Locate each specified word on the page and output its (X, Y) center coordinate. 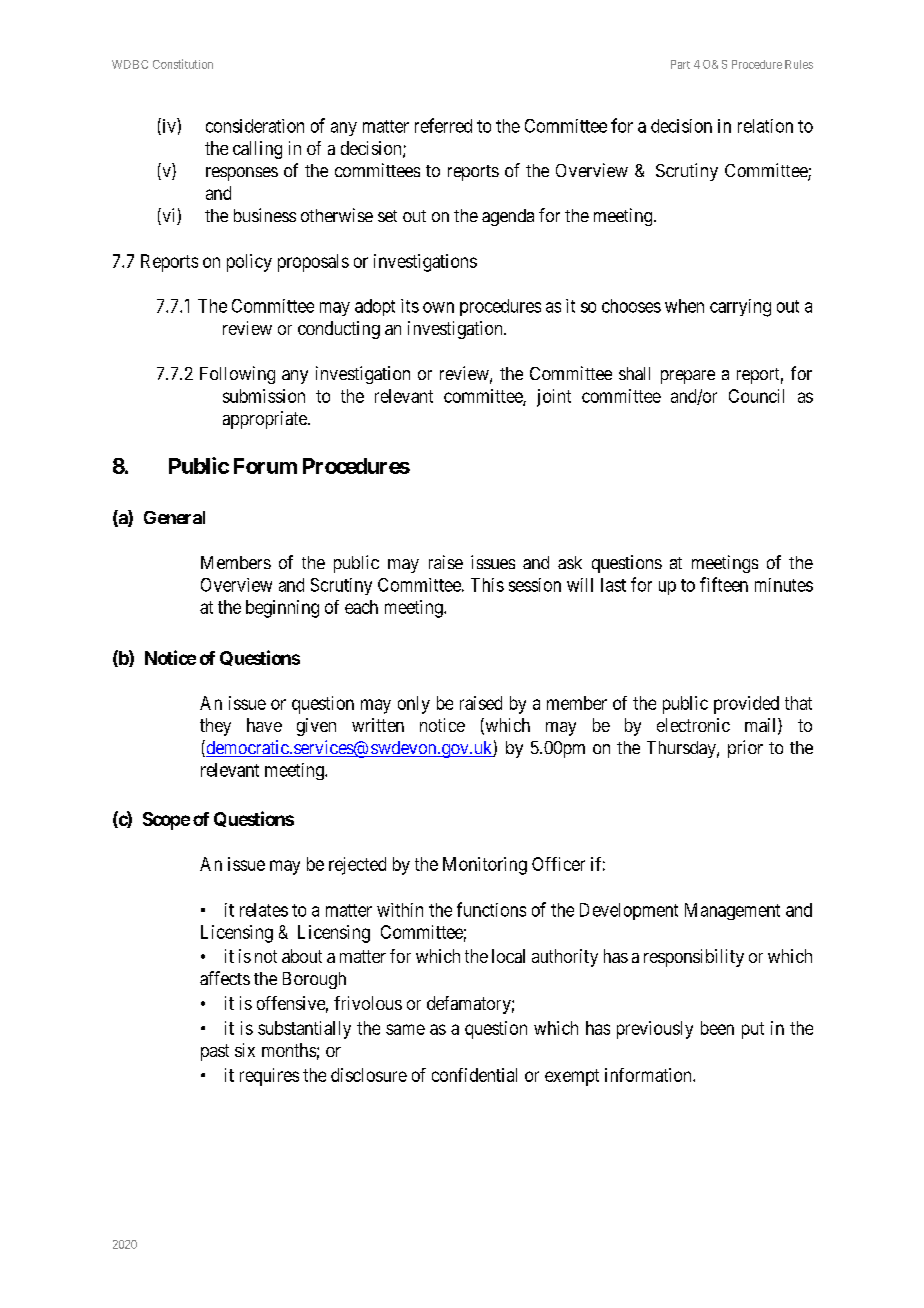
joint (554, 398)
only (414, 705)
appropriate (266, 420)
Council (756, 396)
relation (765, 126)
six (245, 1050)
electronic (693, 725)
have (264, 725)
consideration (255, 126)
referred (443, 125)
